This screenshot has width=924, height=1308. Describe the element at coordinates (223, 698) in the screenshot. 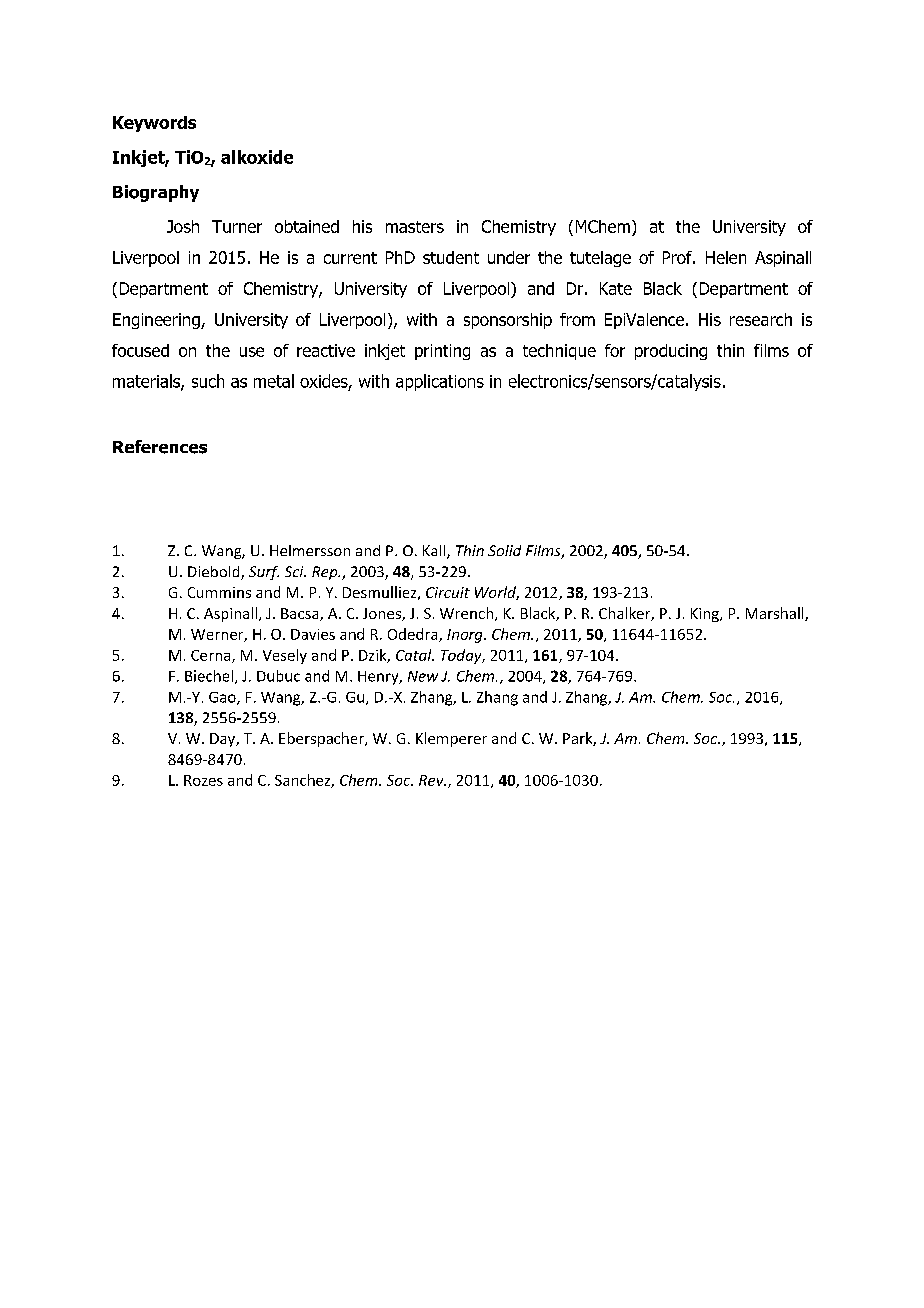

I see `Gao` at that location.
